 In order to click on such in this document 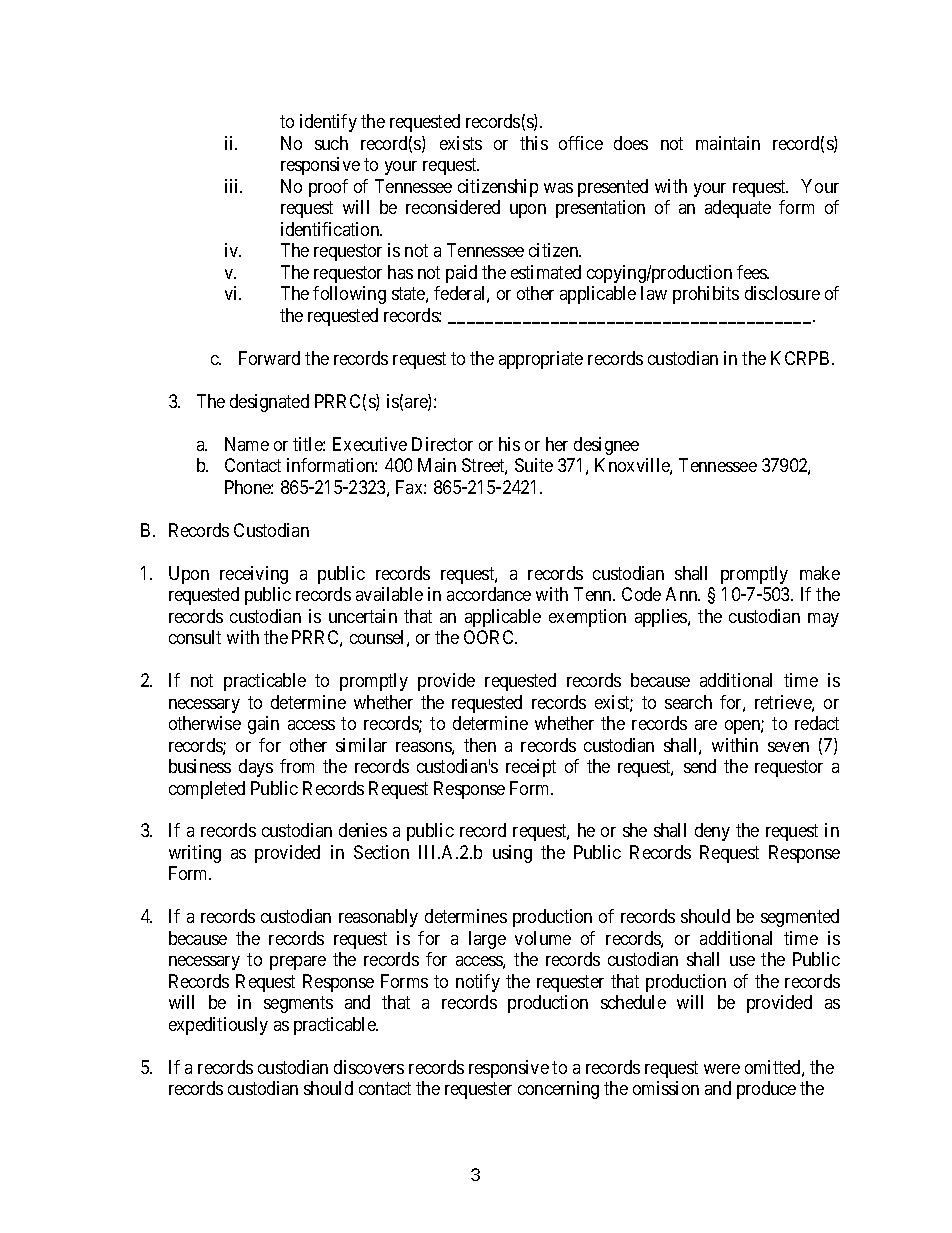, I will do `click(331, 143)`.
